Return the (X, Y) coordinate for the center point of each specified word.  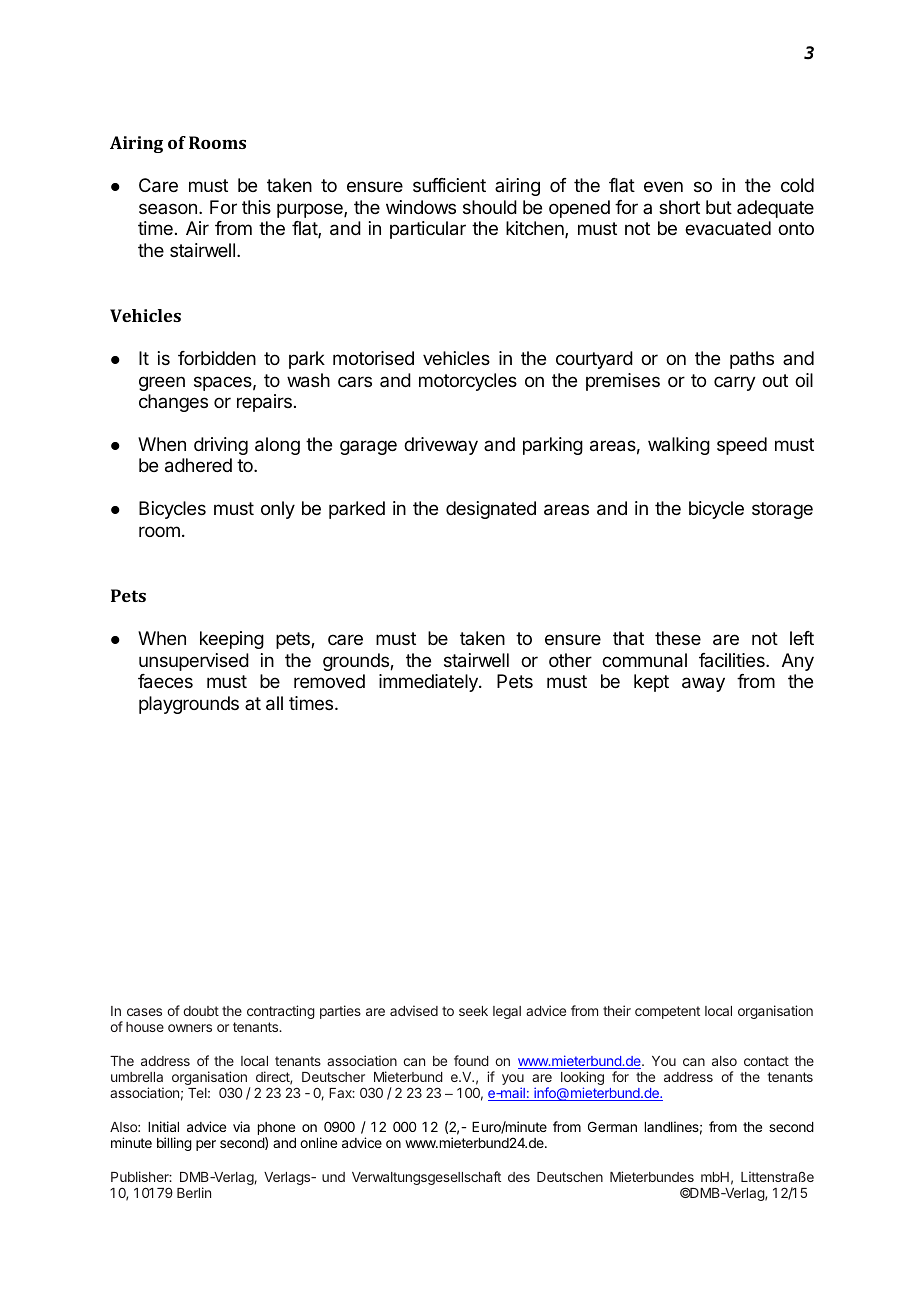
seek (473, 1011)
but (719, 207)
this (256, 207)
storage (782, 510)
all (274, 703)
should (490, 207)
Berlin (194, 1192)
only (278, 510)
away (703, 684)
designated (491, 510)
